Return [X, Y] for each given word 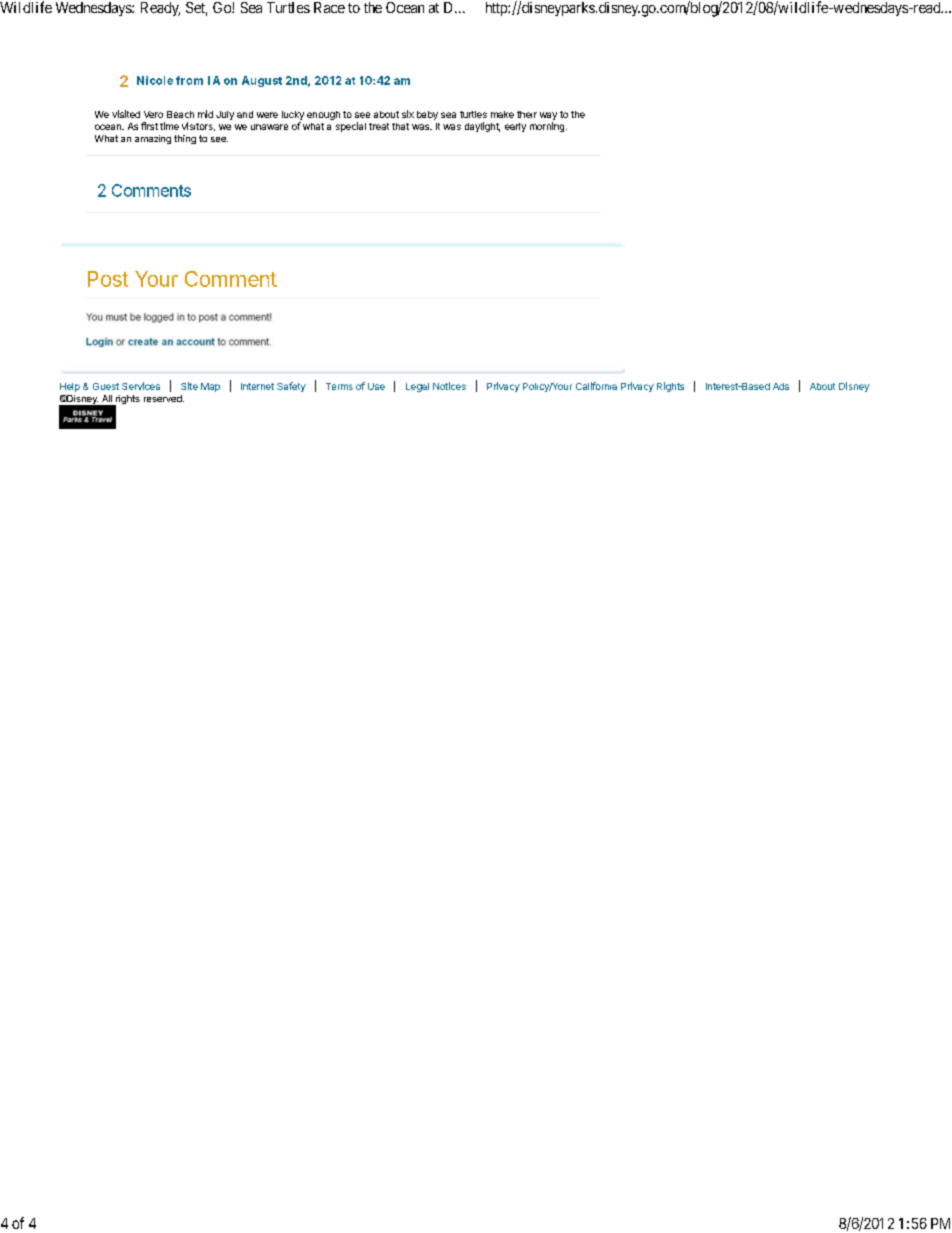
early [515, 127]
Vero [153, 114]
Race [329, 7]
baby [427, 115]
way [548, 116]
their [527, 114]
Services [141, 386]
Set [196, 9]
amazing [153, 139]
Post [108, 279]
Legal [417, 387]
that [400, 126]
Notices [449, 386]
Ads [781, 386]
